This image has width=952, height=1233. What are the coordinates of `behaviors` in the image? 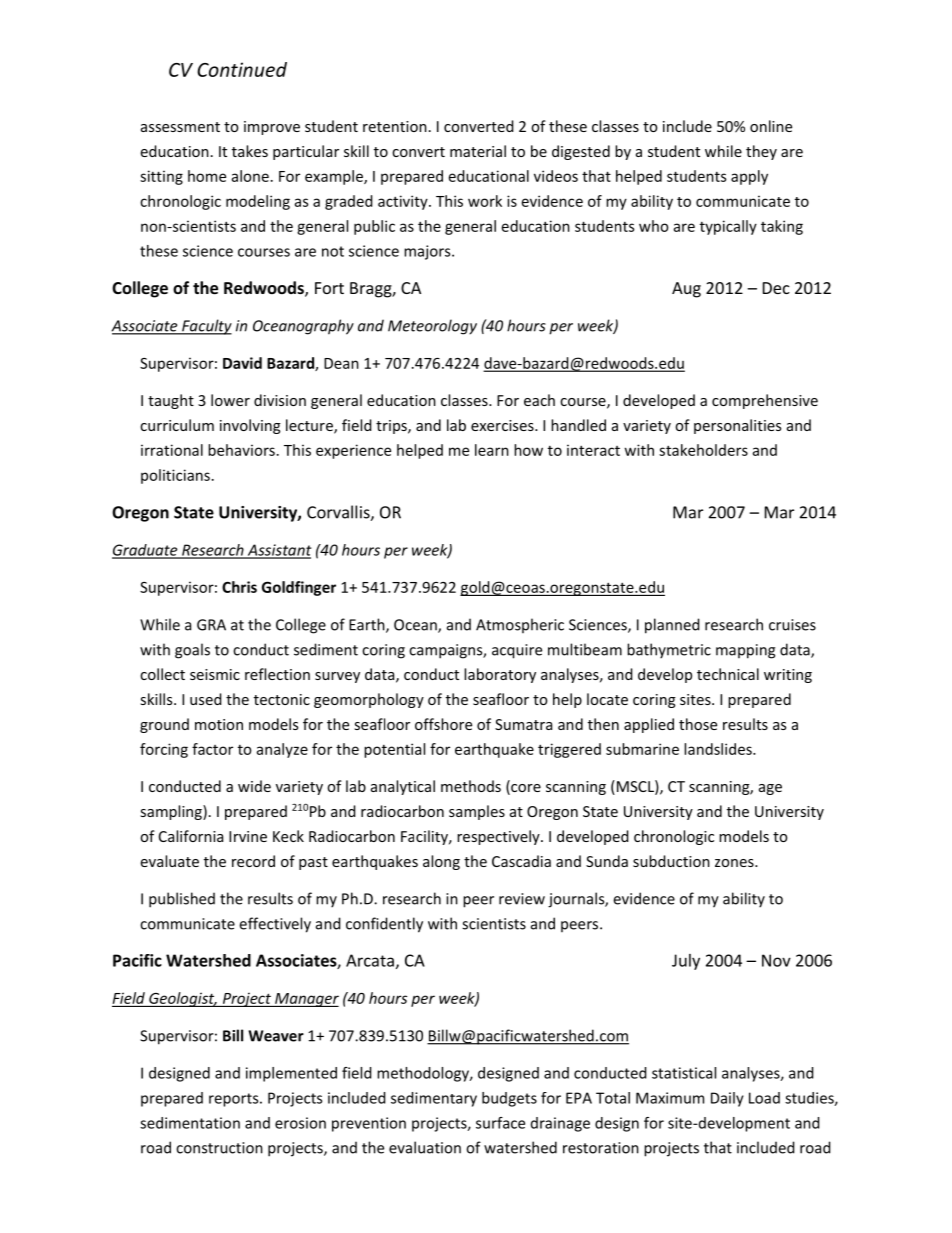 It's located at (241, 450).
